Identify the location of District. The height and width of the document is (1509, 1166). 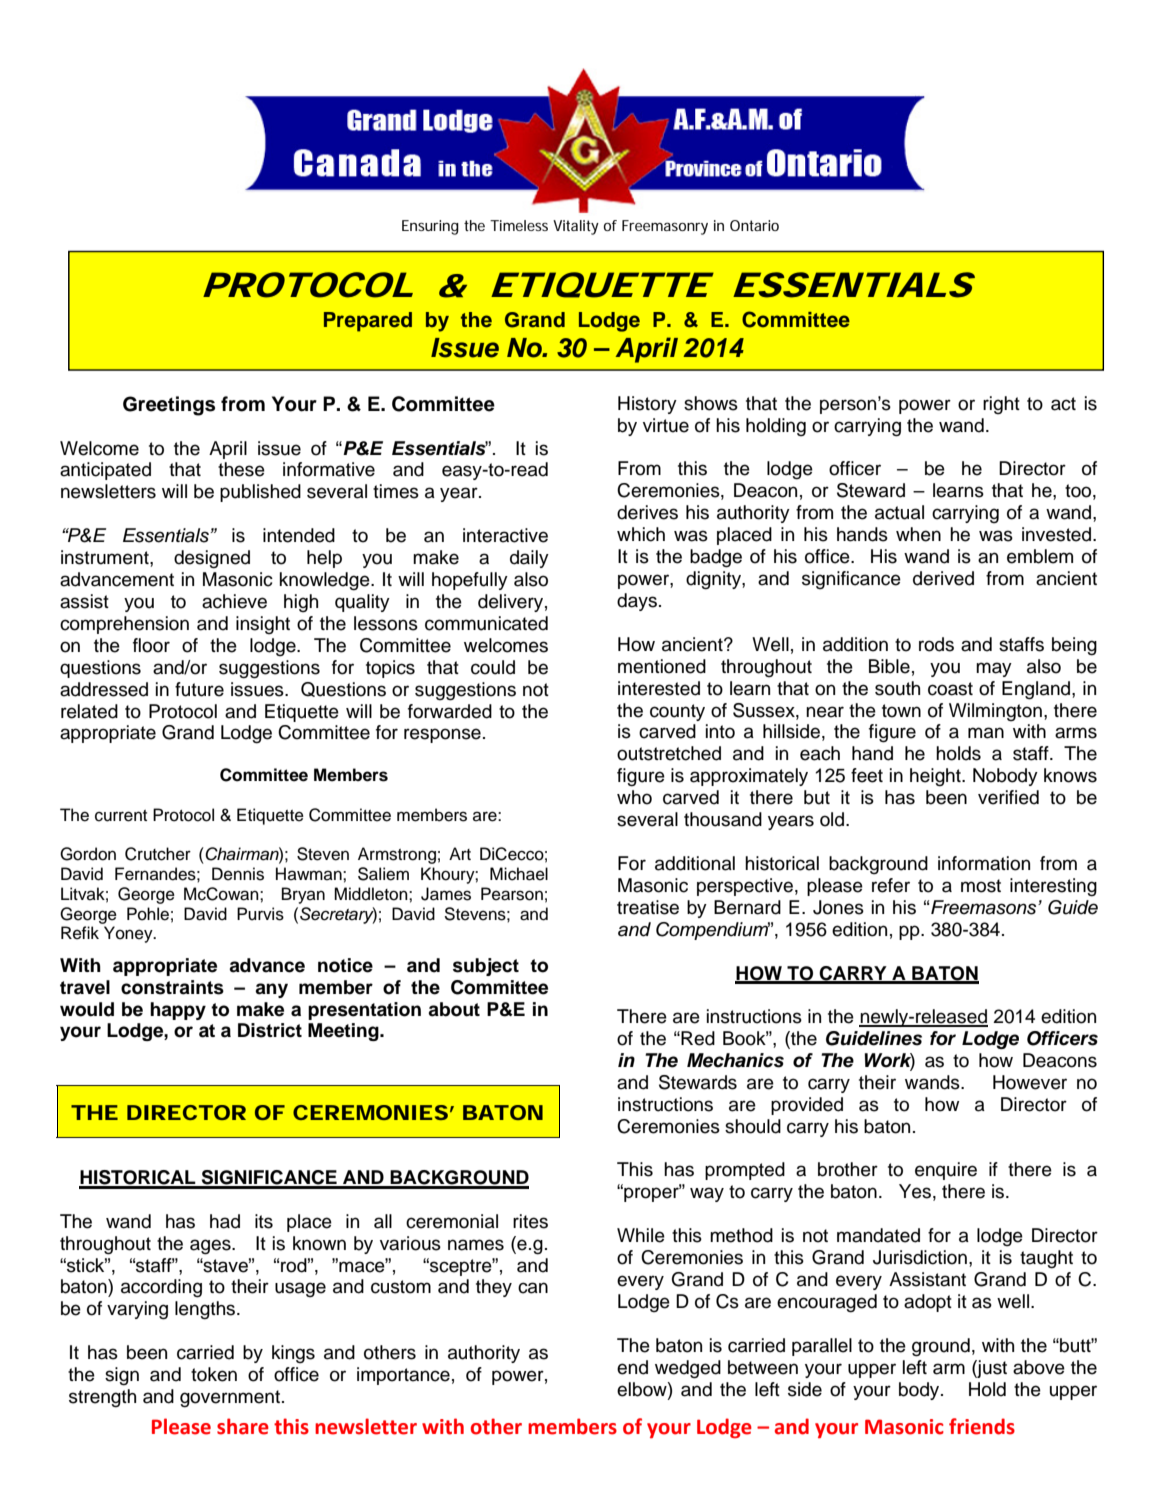
(270, 1030).
